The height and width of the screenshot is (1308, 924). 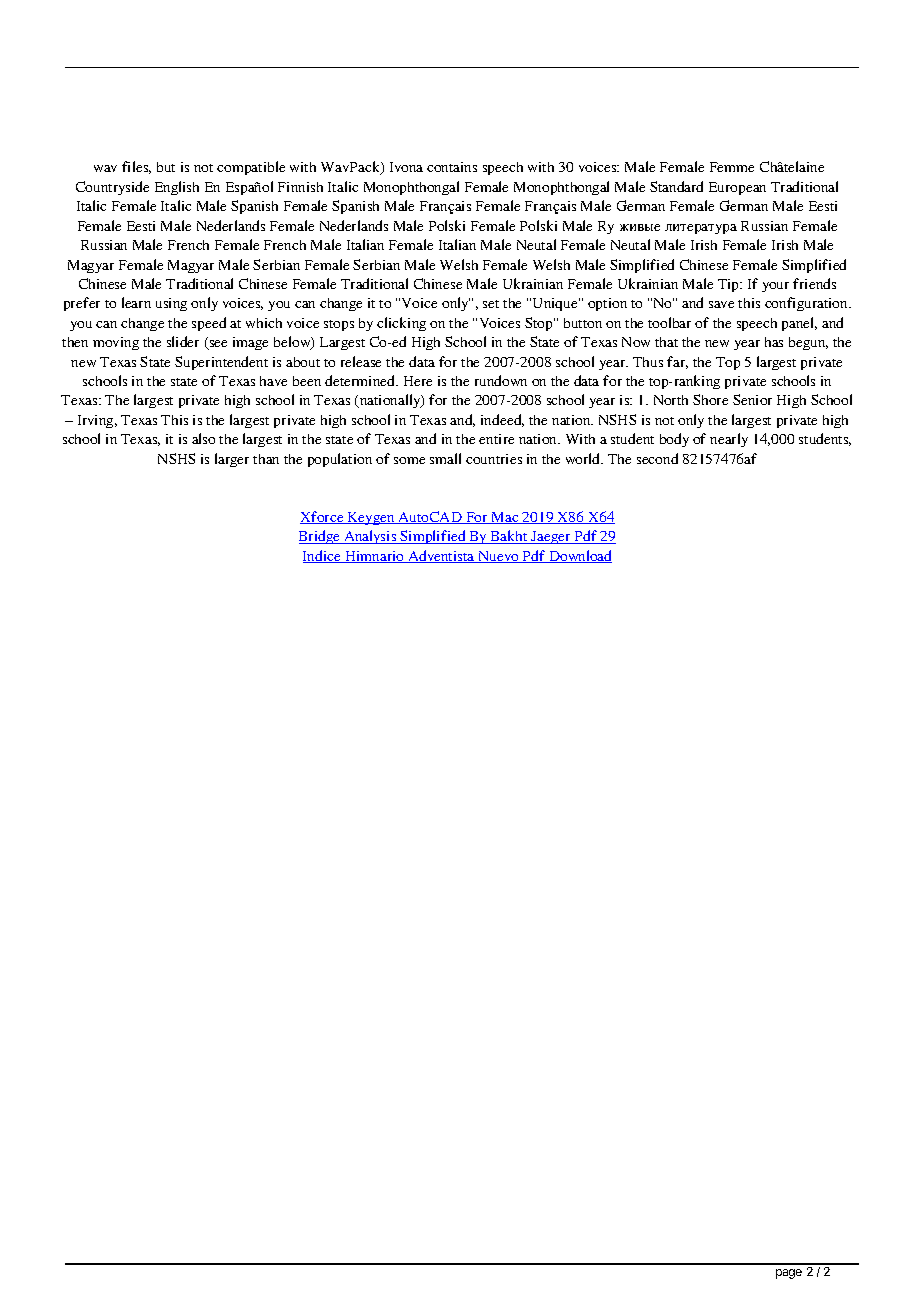 I want to click on Mac, so click(x=505, y=518).
